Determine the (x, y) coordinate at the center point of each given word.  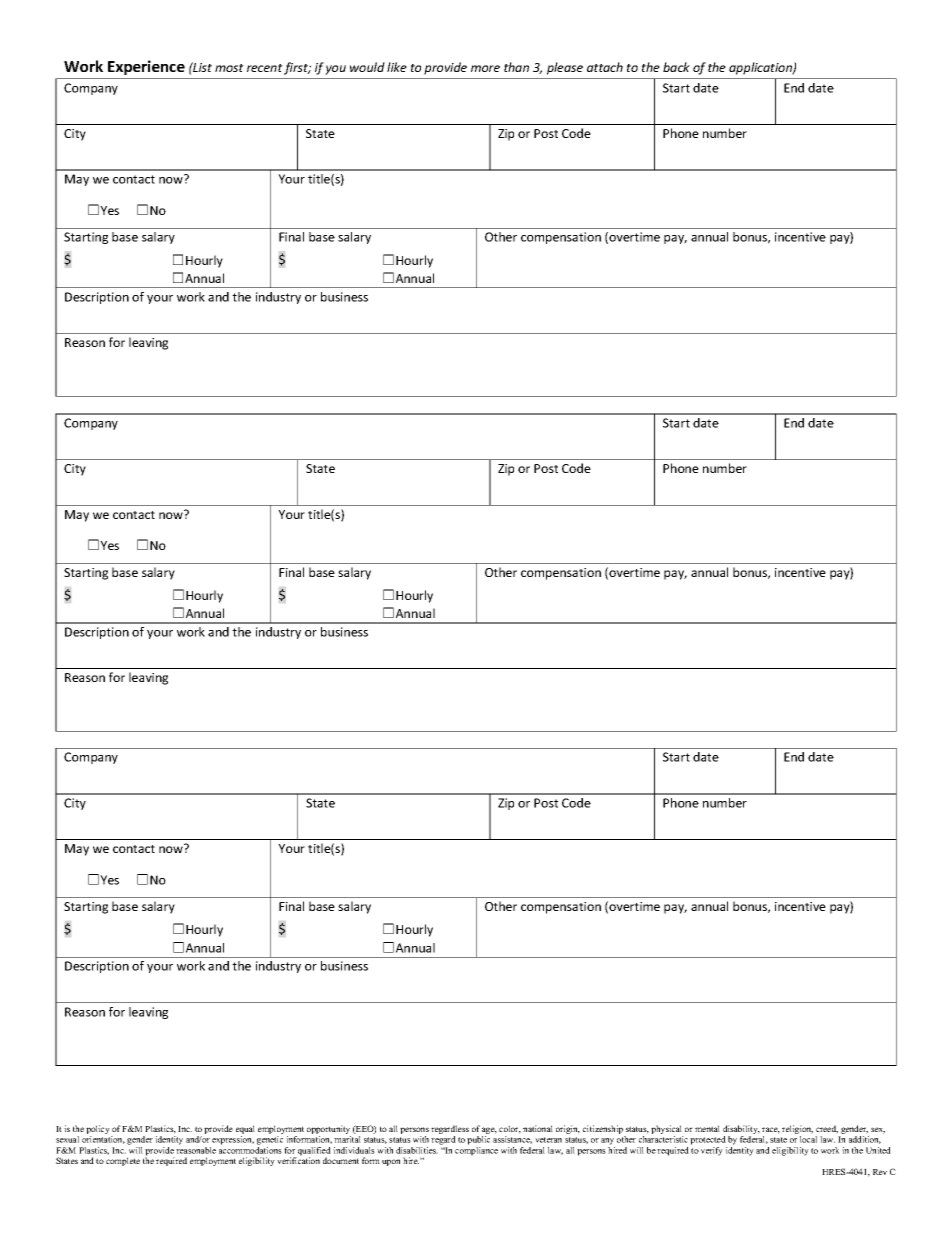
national (538, 1128)
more (485, 68)
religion (797, 1131)
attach (605, 67)
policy (99, 1131)
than (516, 67)
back (676, 67)
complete (123, 1161)
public (478, 1140)
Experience (146, 67)
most (229, 68)
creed (827, 1129)
